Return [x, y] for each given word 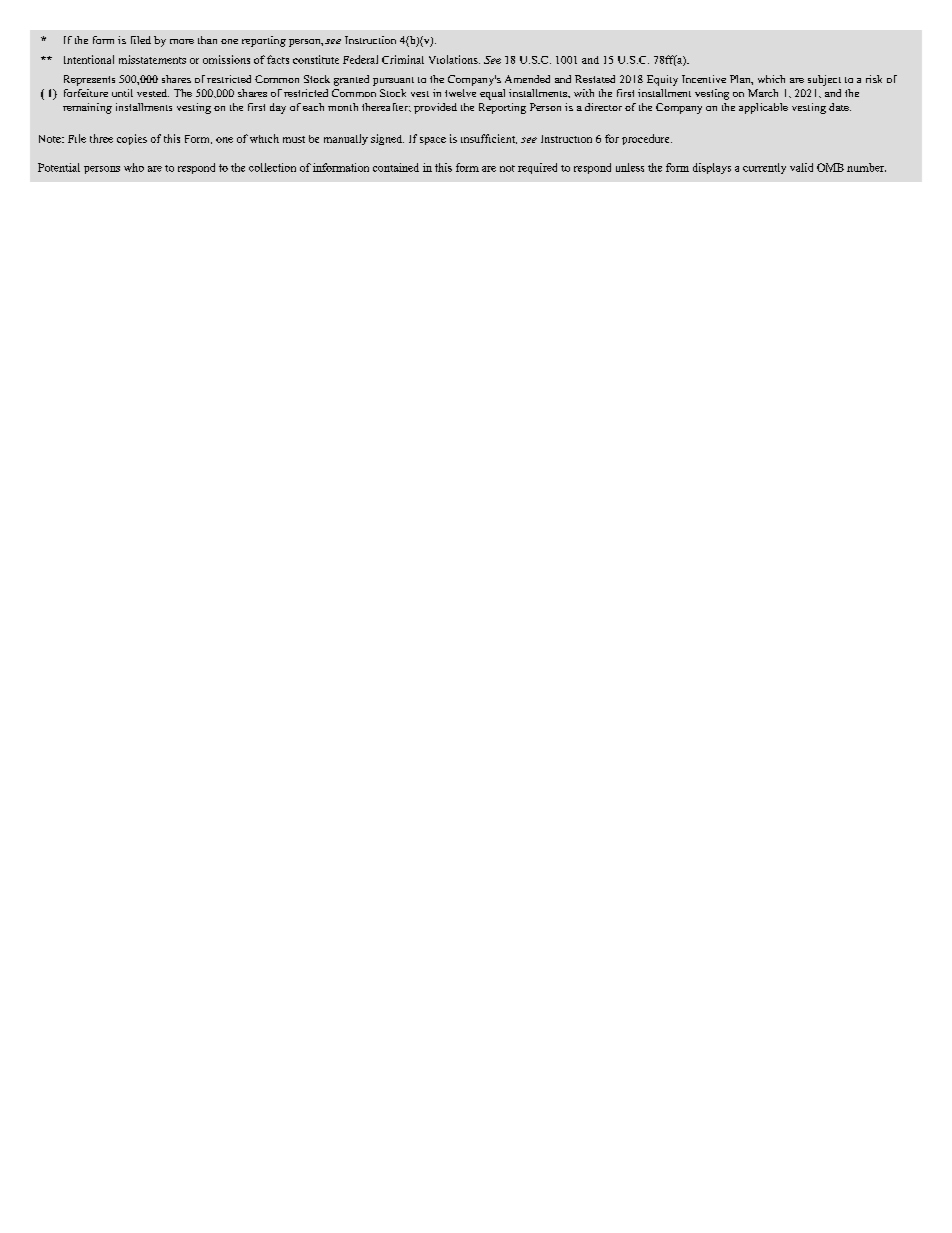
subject [824, 80]
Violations [454, 59]
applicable [763, 108]
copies [132, 139]
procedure [647, 139]
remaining [87, 108]
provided [435, 108]
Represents [89, 80]
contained [396, 167]
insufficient [489, 139]
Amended [527, 79]
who [134, 167]
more [182, 41]
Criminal [403, 59]
